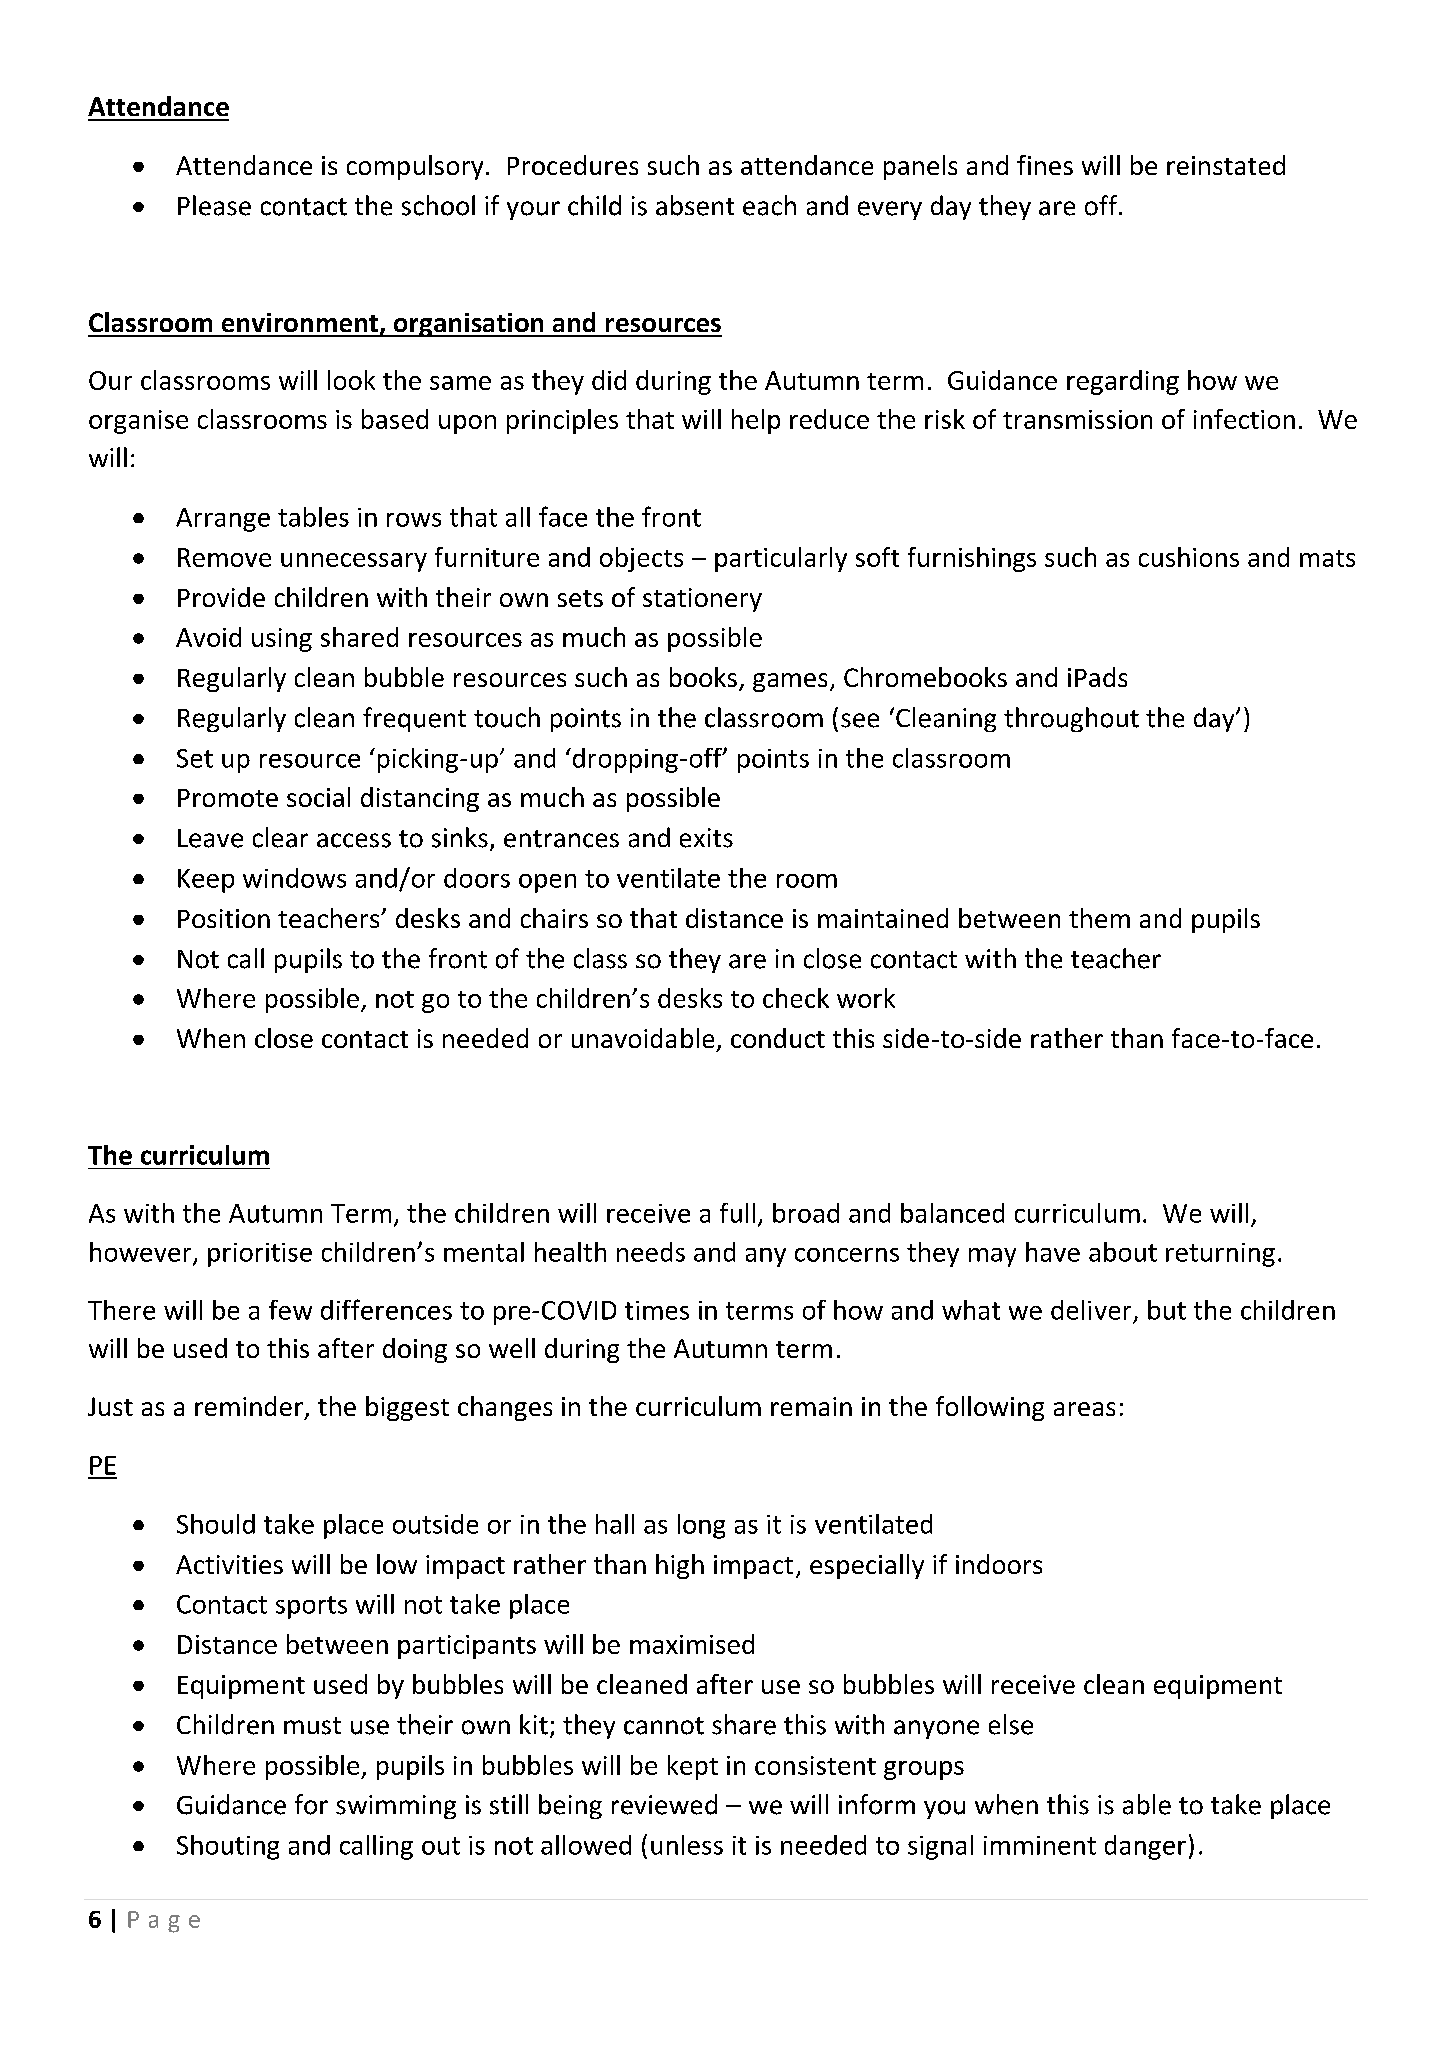 This screenshot has width=1452, height=2054. I want to click on Shouting, so click(228, 1847).
